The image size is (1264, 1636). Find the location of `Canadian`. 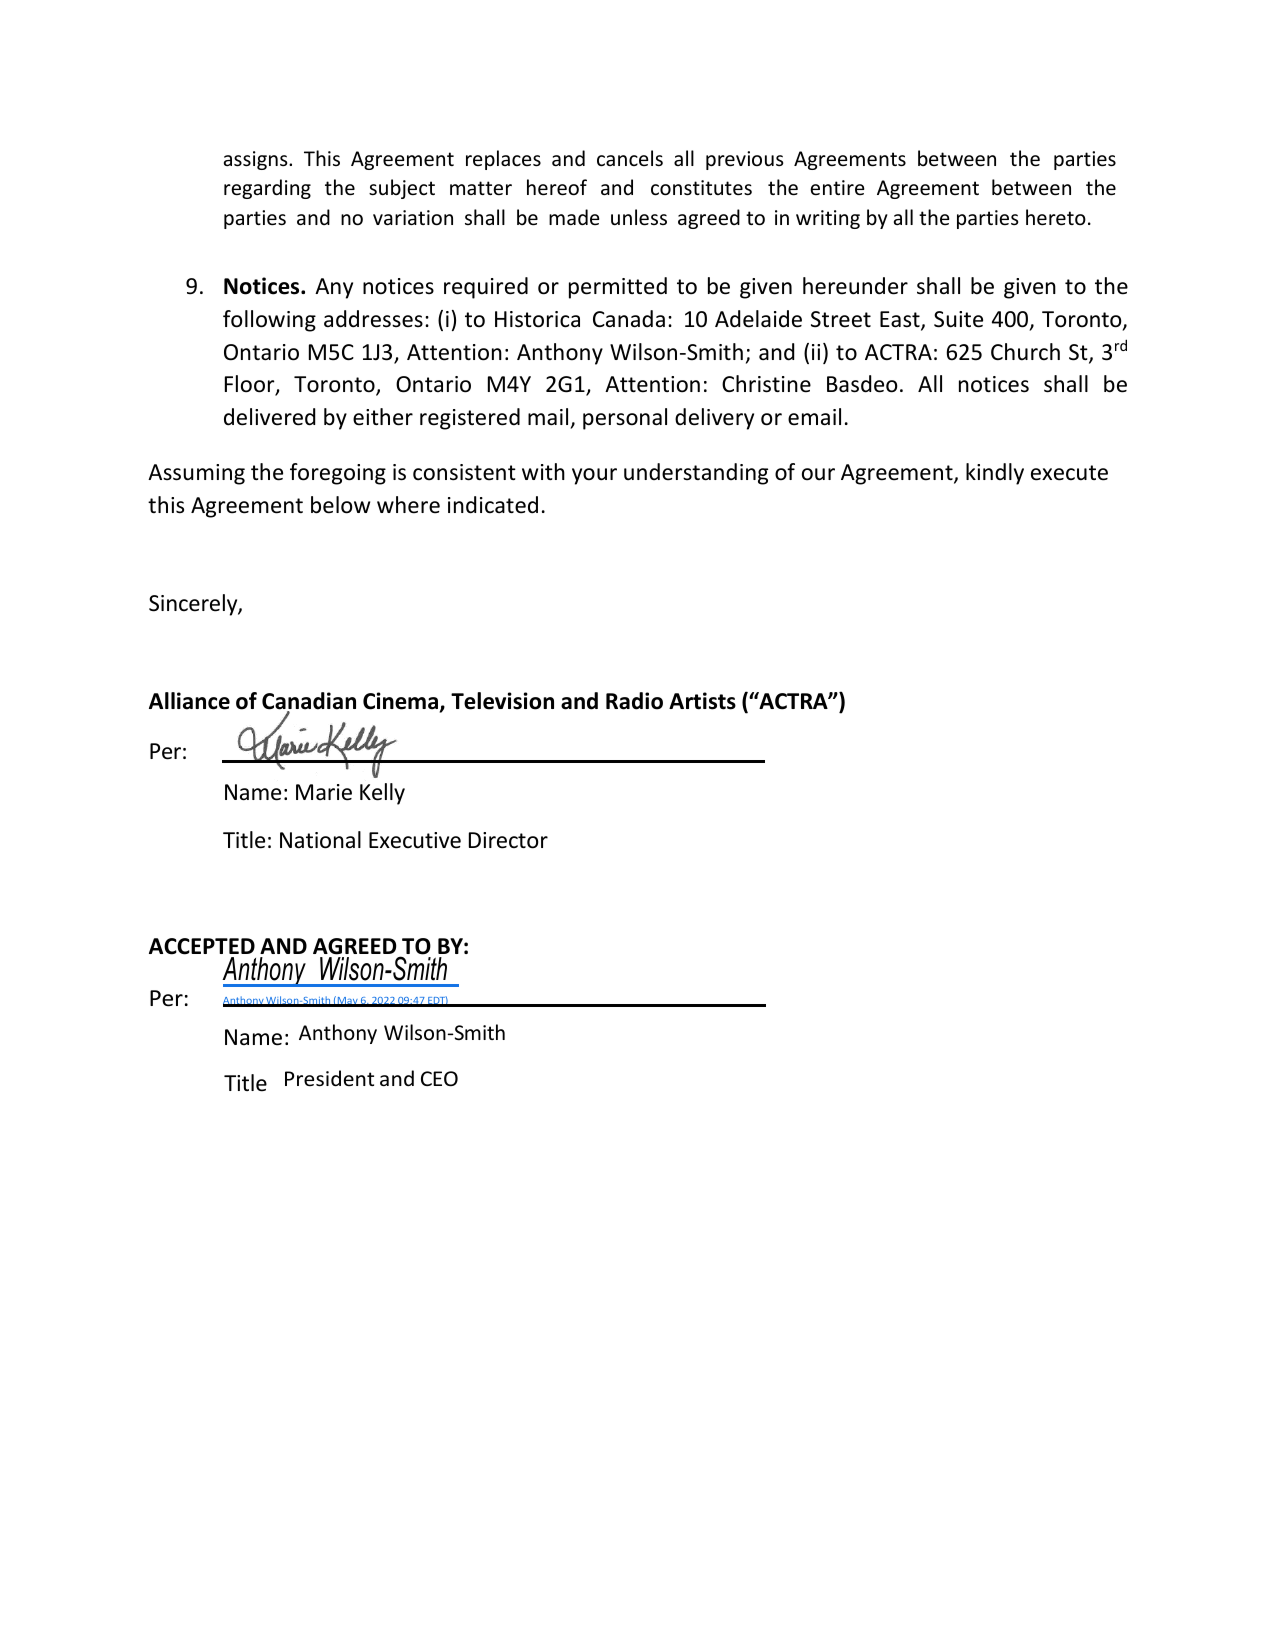

Canadian is located at coordinates (309, 702).
